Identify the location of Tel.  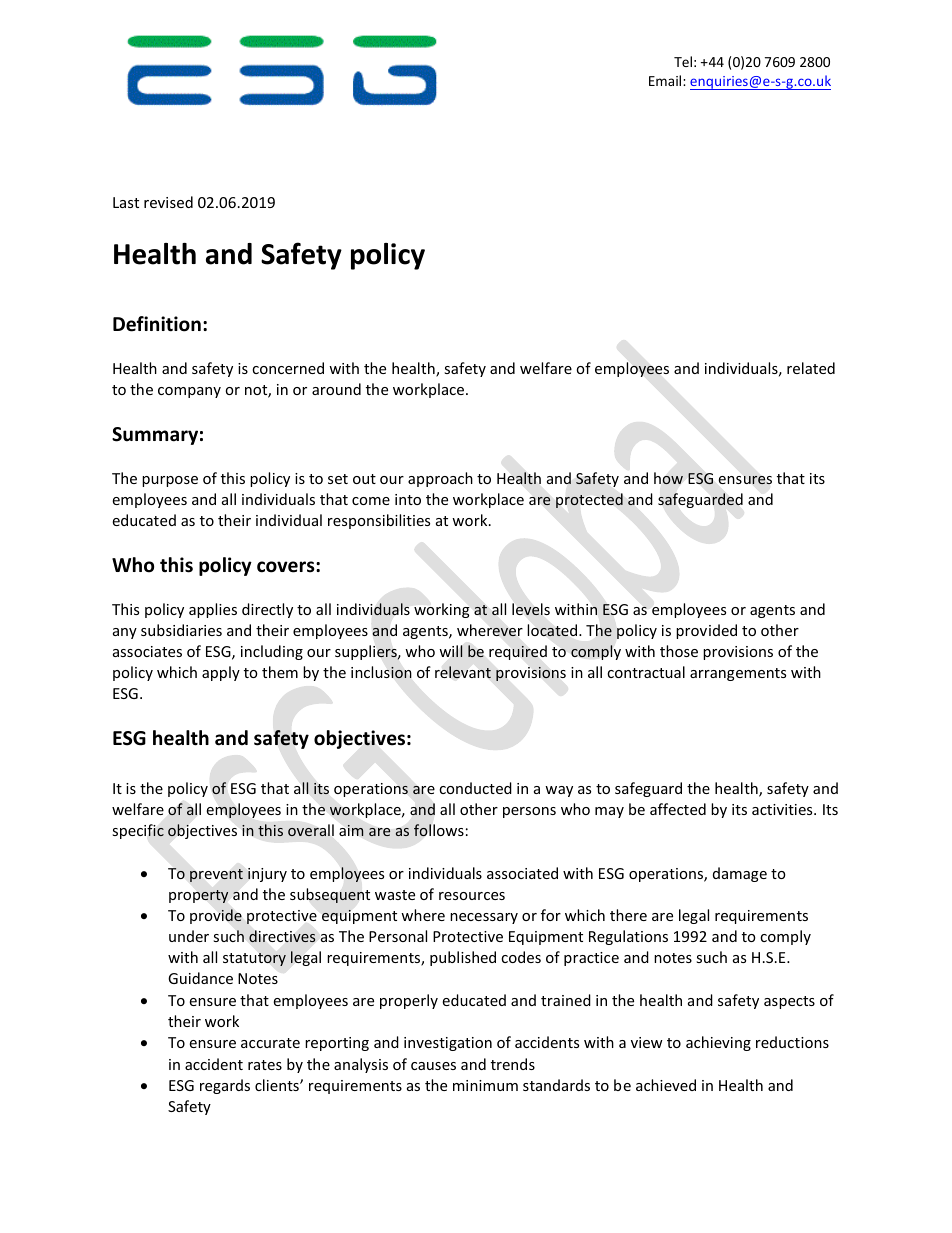
(683, 61).
